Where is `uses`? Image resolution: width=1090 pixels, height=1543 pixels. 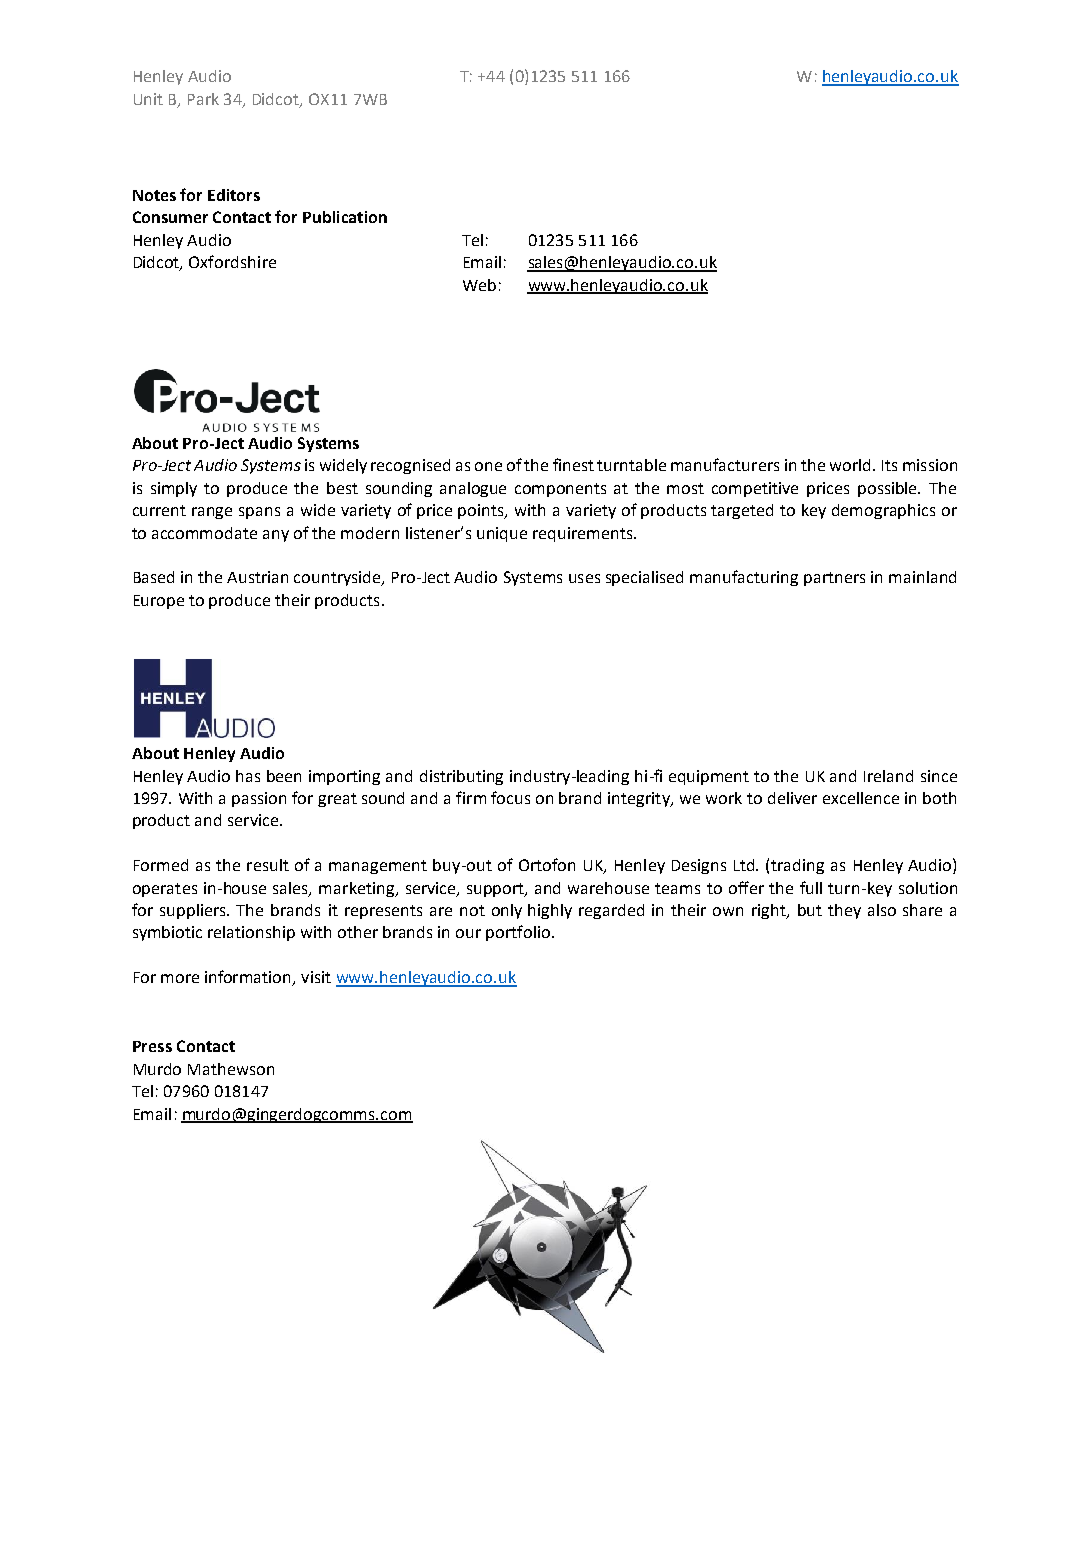 uses is located at coordinates (584, 578).
